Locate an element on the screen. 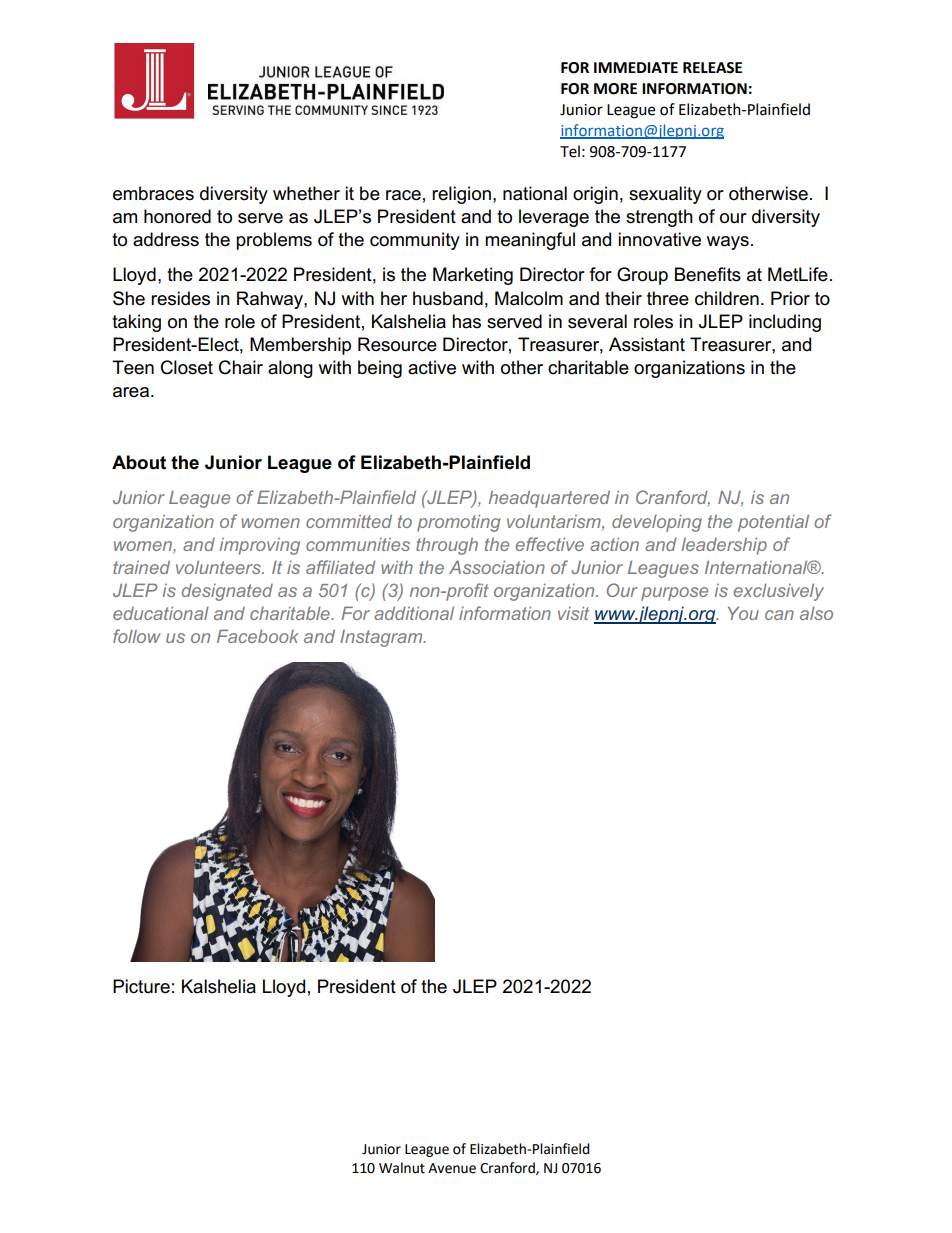 The height and width of the screenshot is (1233, 952). can is located at coordinates (779, 615).
